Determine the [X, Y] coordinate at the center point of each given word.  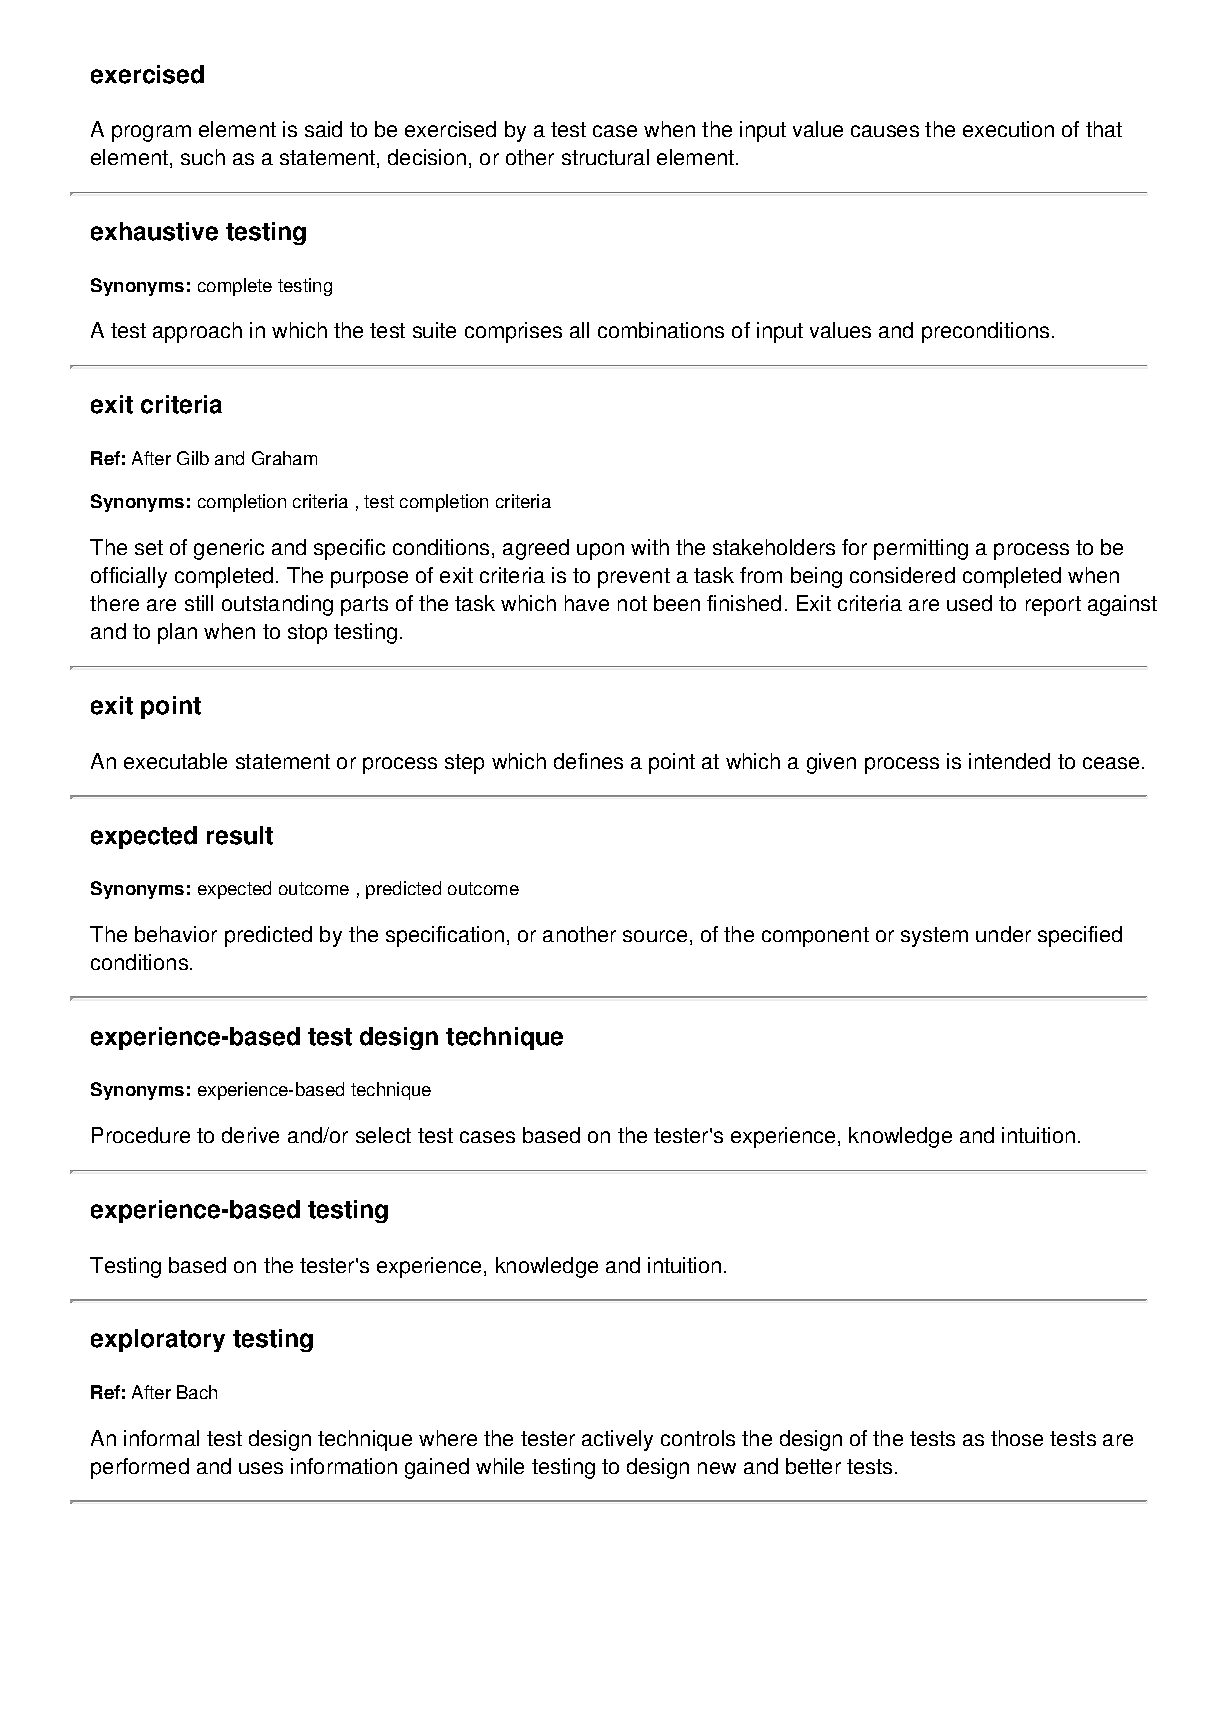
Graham [284, 458]
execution [1008, 129]
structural [605, 157]
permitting [921, 549]
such [203, 157]
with [650, 547]
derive [250, 1135]
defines [588, 761]
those [1017, 1438]
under [1003, 934]
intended [1009, 761]
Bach [197, 1392]
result [240, 835]
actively [617, 1440]
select [383, 1135]
